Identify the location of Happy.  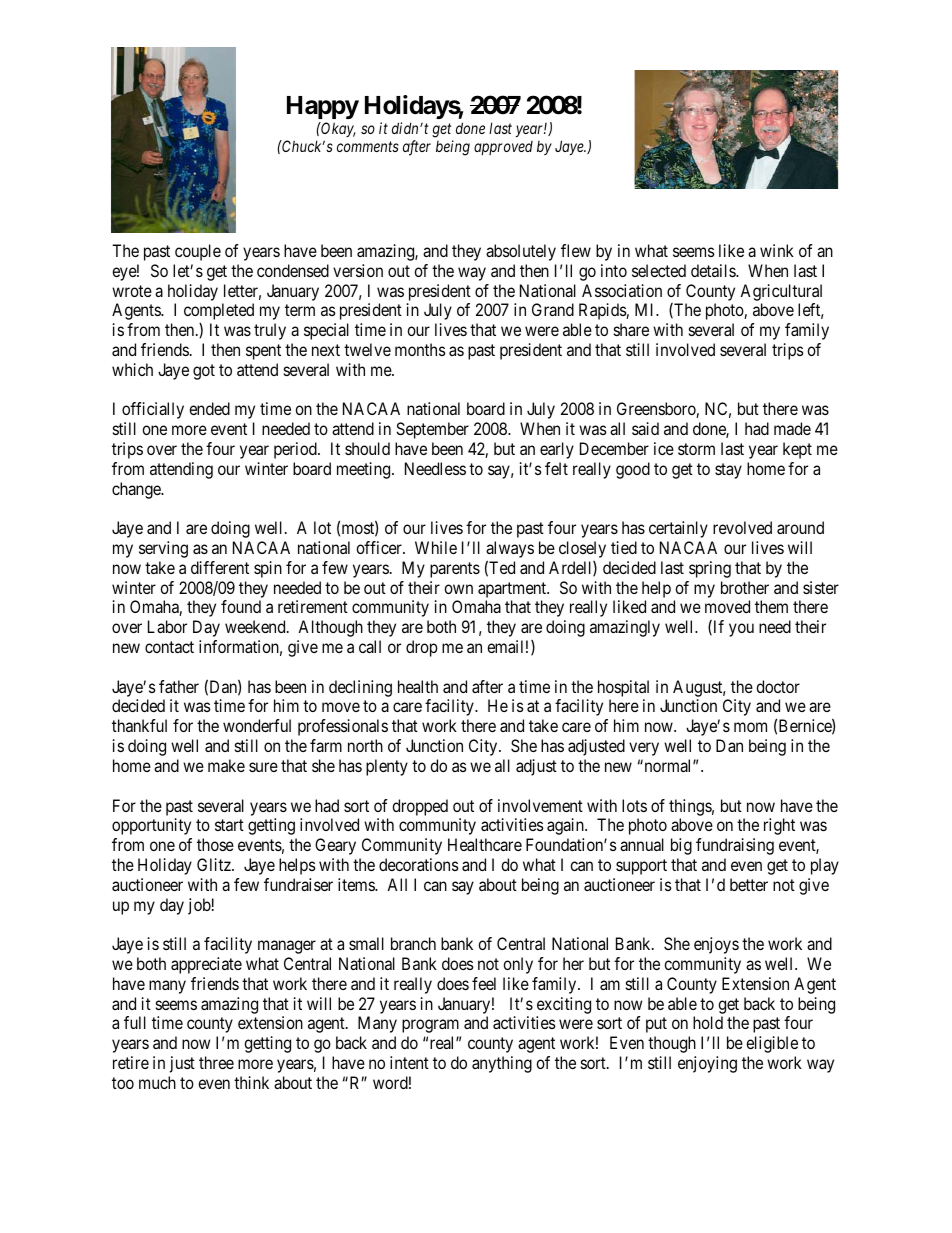
(323, 109).
